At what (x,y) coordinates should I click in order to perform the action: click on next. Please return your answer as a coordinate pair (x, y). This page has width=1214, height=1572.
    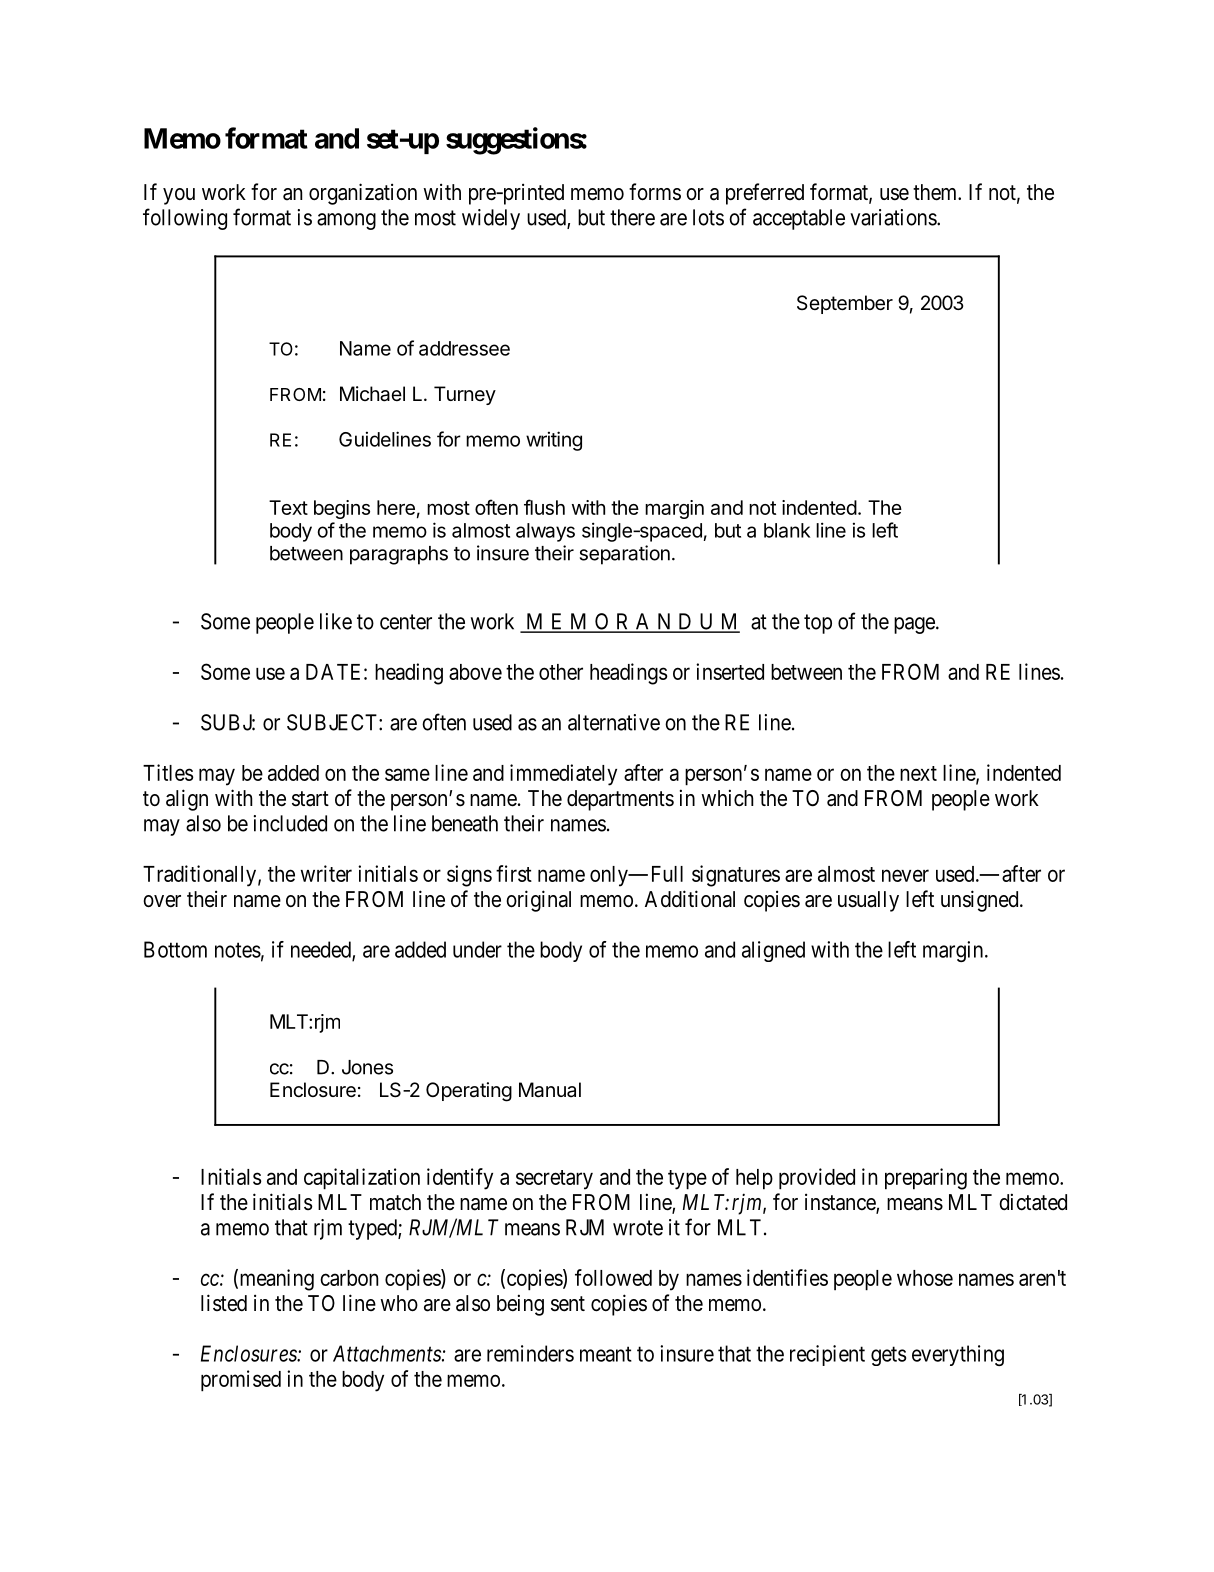
    Looking at the image, I should click on (918, 773).
